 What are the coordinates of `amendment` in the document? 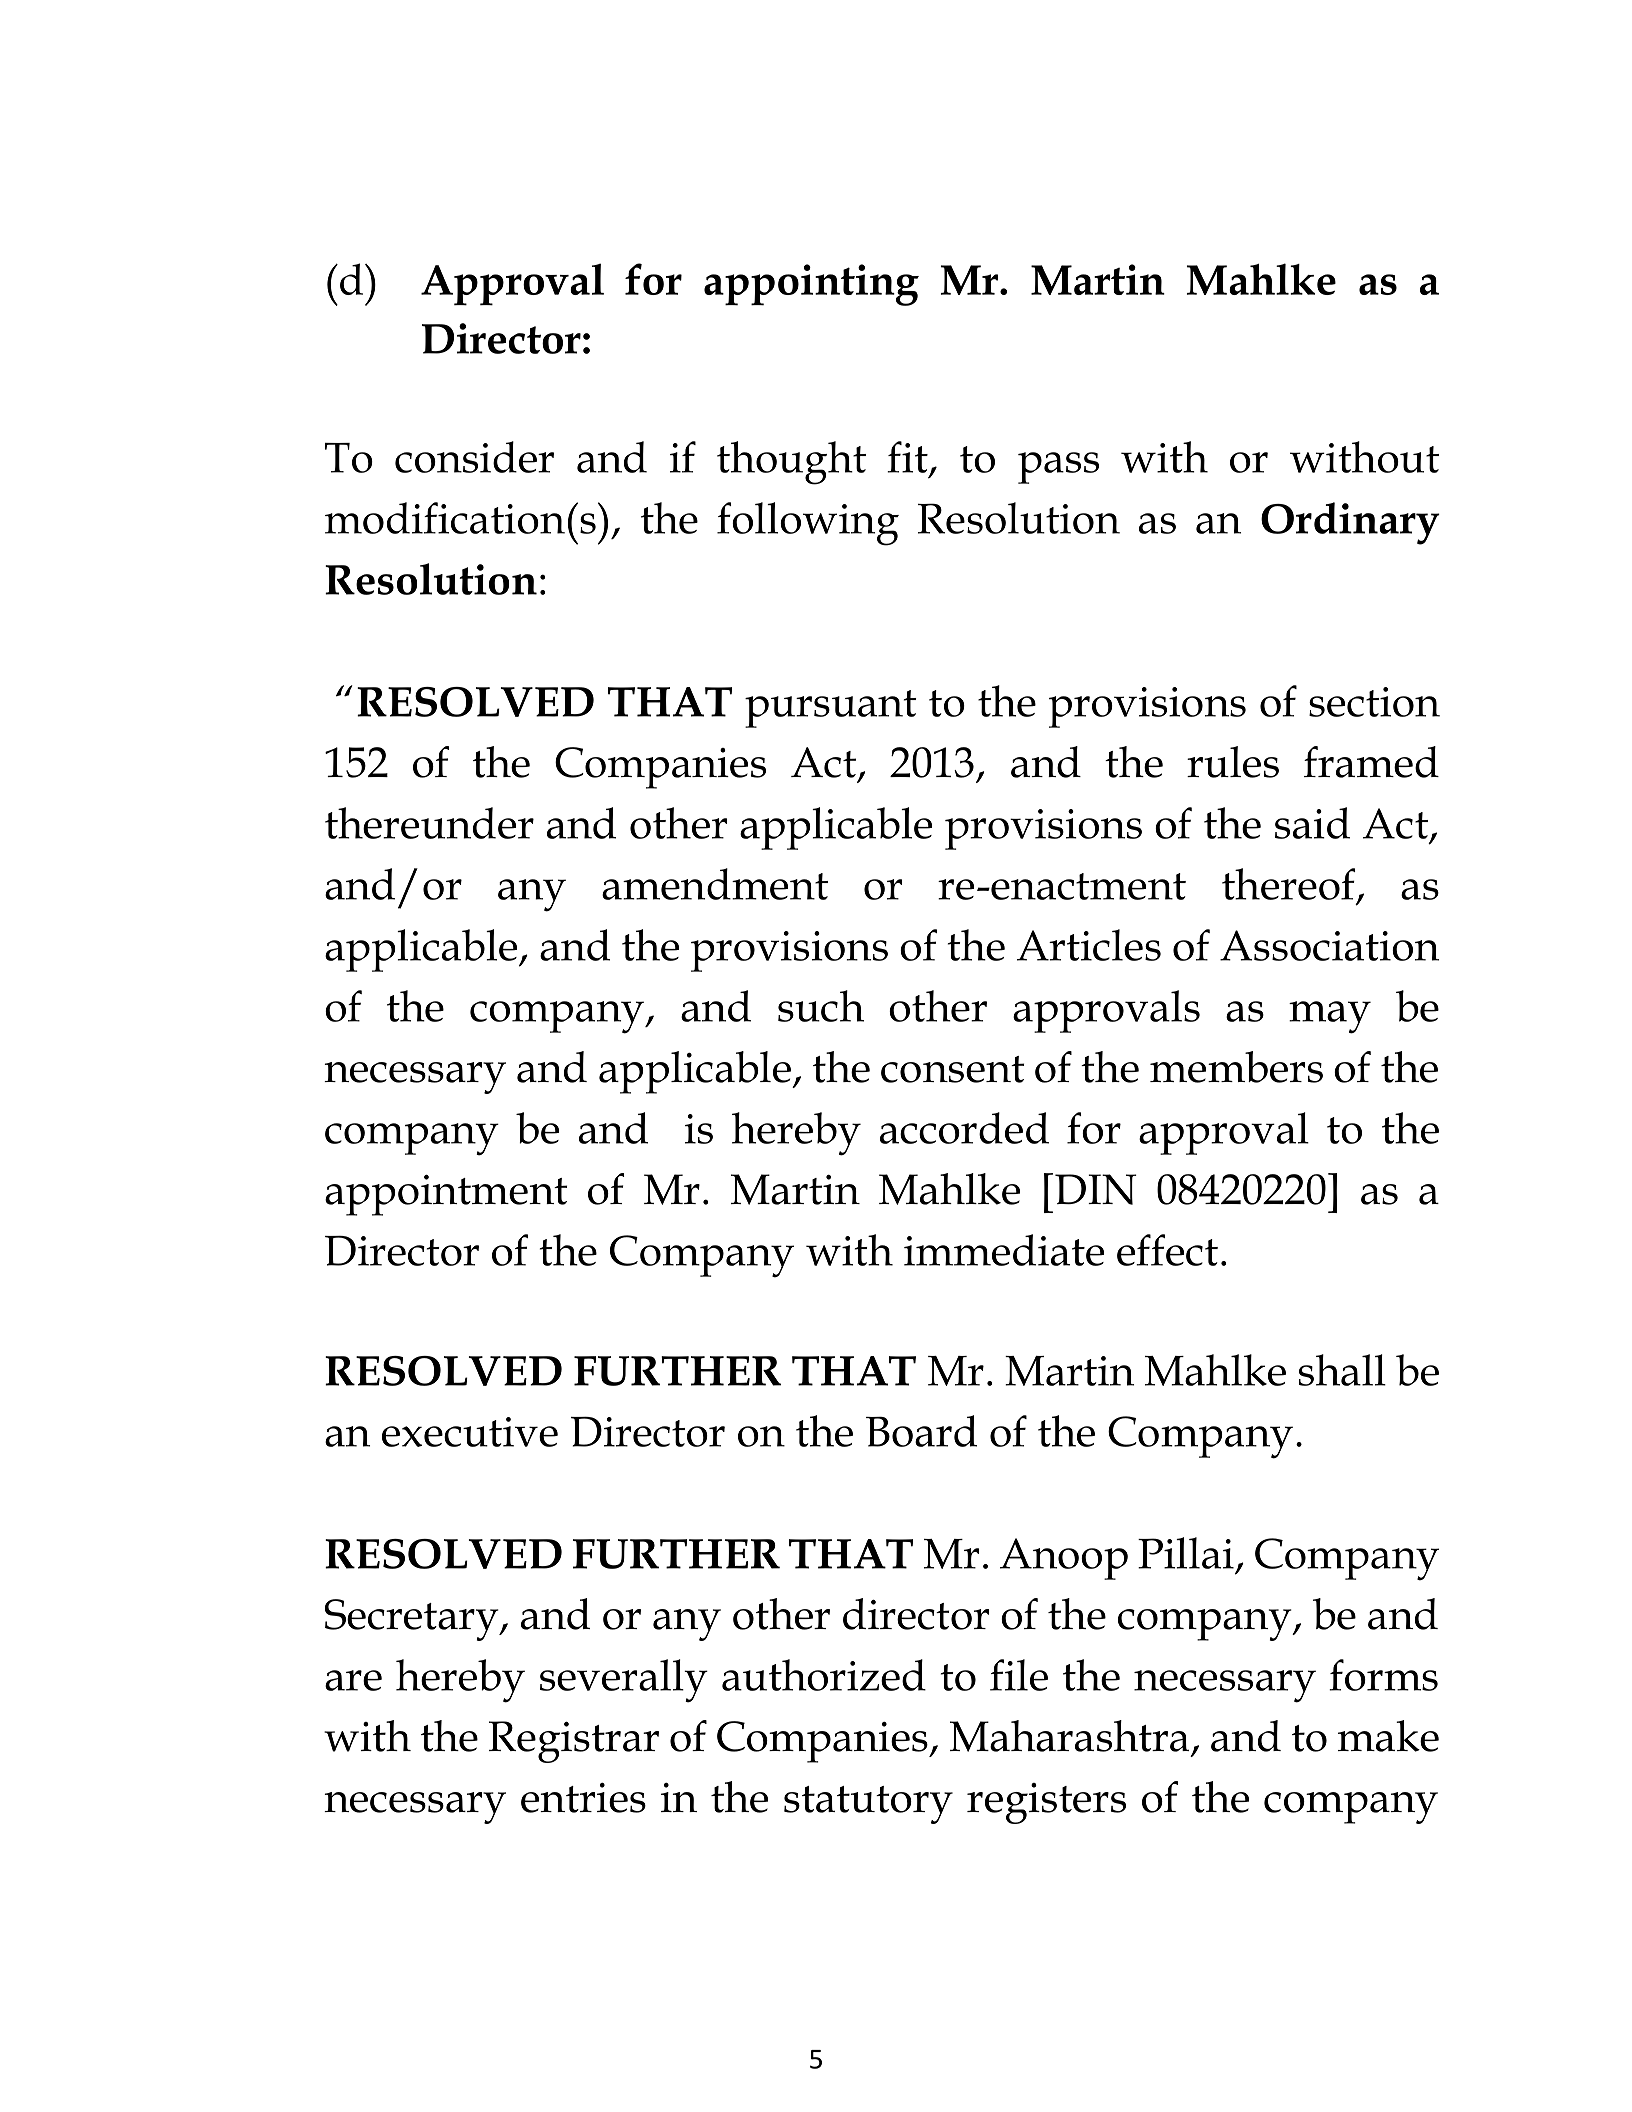 It's located at (715, 884).
